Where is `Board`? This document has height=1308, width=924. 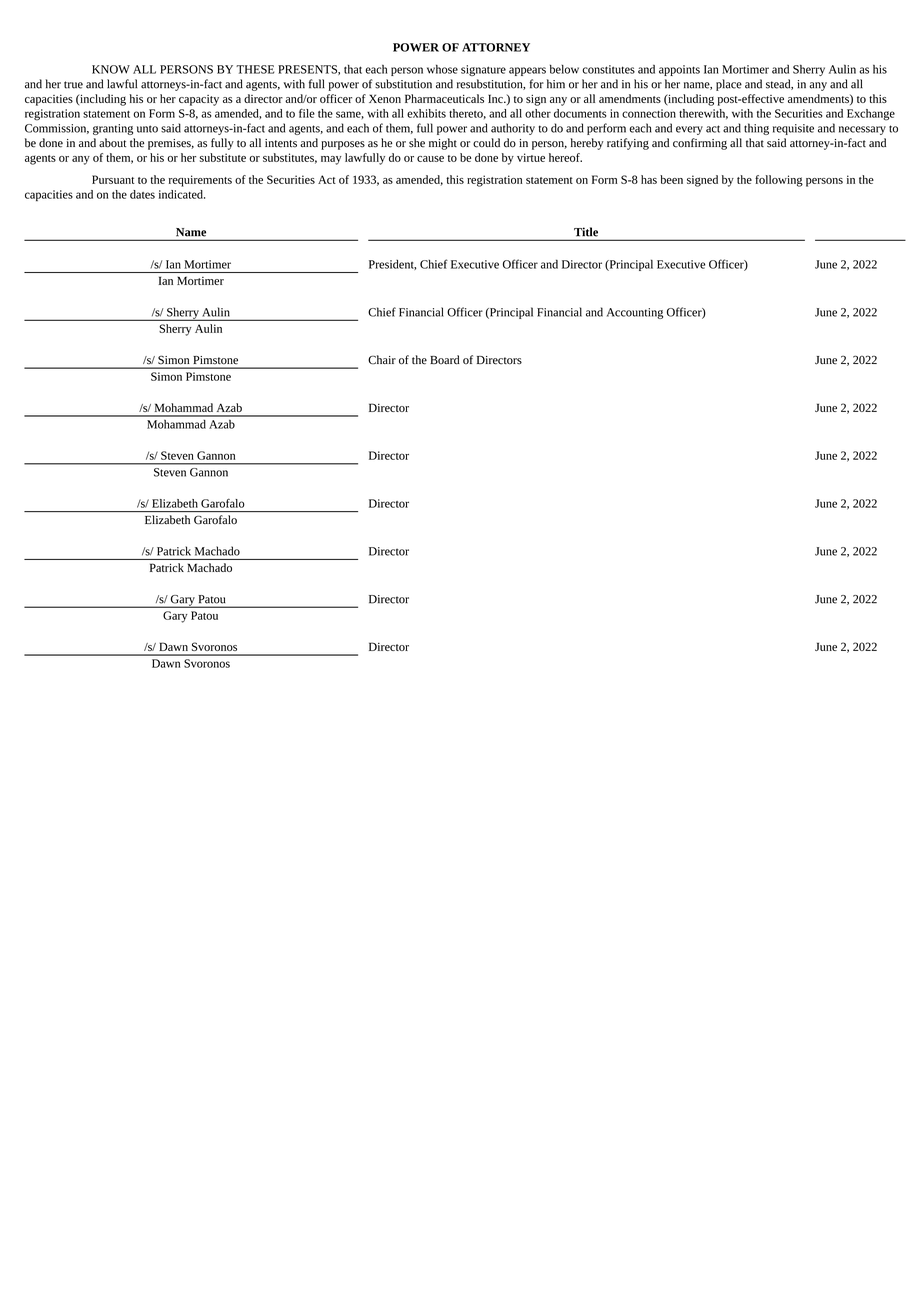 Board is located at coordinates (445, 360).
